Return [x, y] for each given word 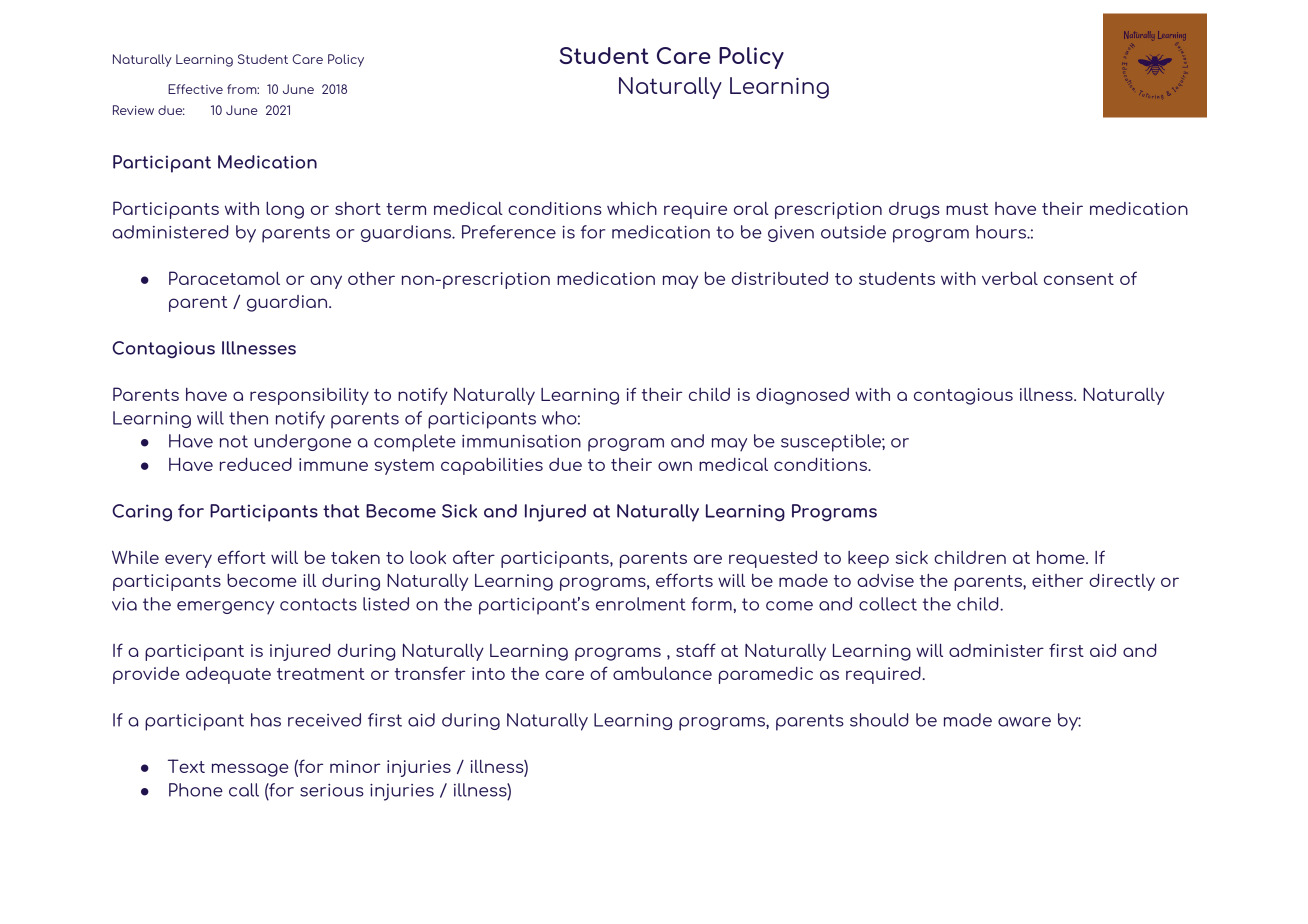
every [188, 561]
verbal [1010, 278]
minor [355, 766]
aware [1024, 722]
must [967, 209]
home [1062, 557]
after [474, 557]
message [250, 770]
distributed [780, 278]
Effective [195, 89]
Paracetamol [224, 278]
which [632, 208]
